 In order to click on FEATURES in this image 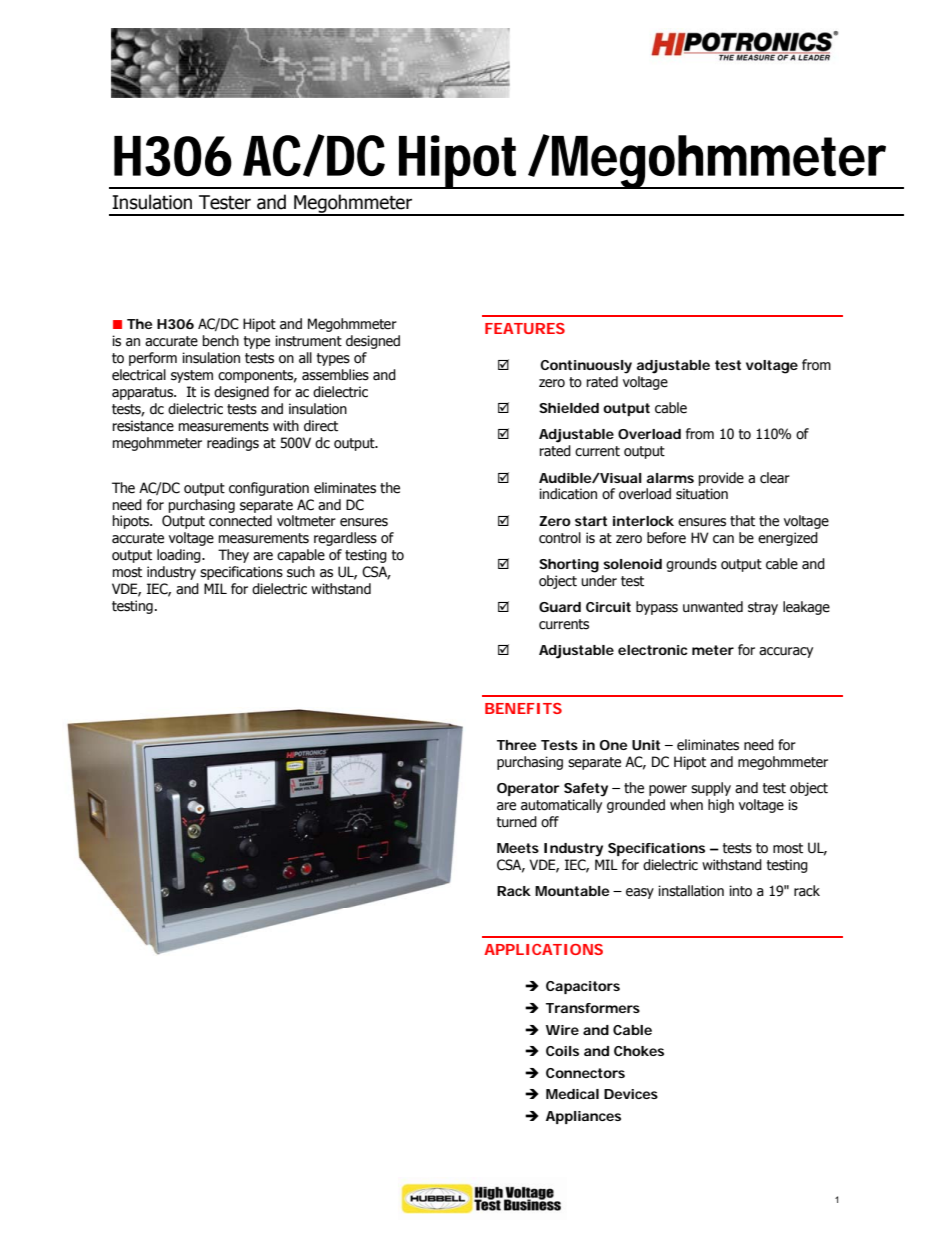, I will do `click(525, 328)`.
